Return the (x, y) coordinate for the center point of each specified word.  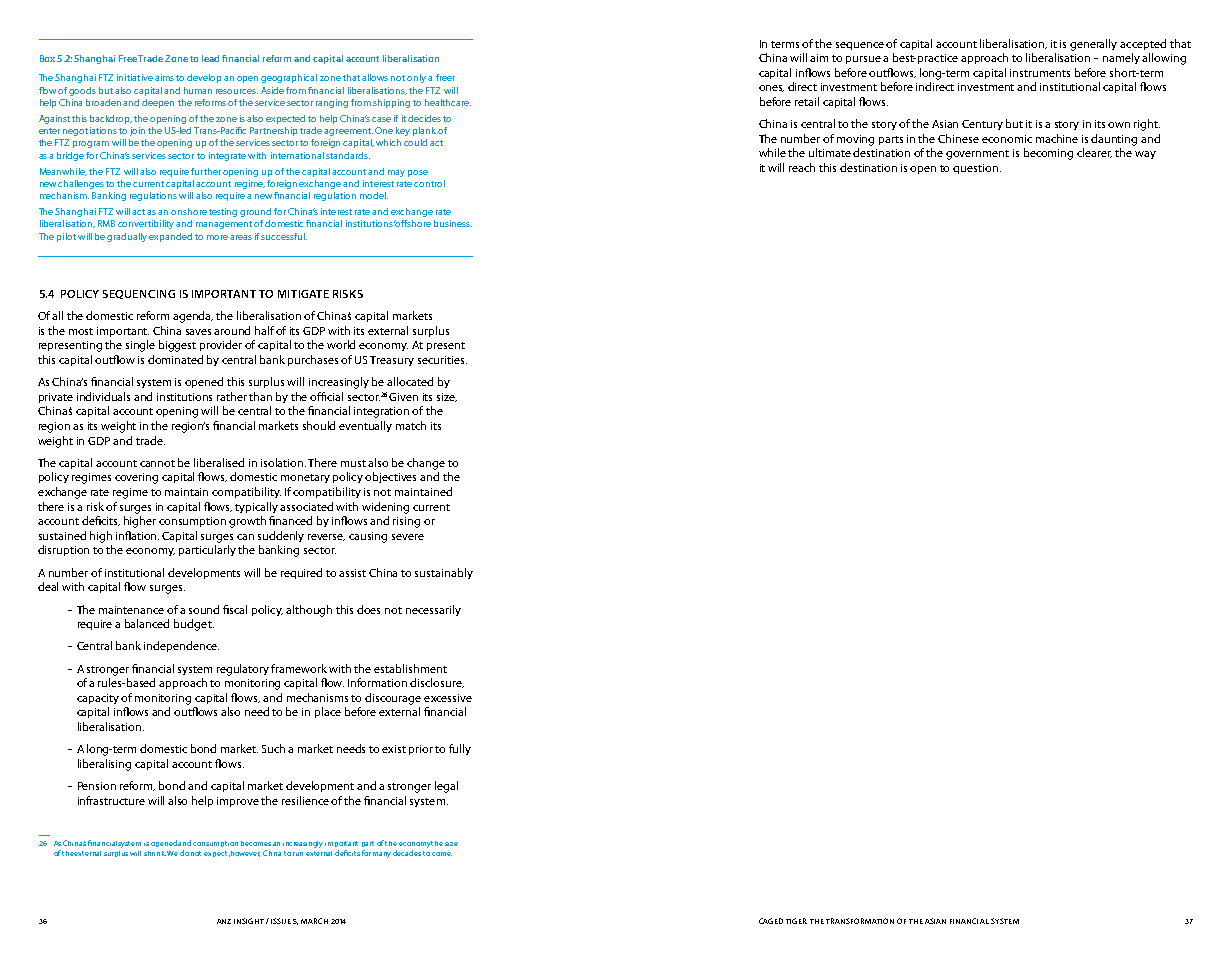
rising (406, 522)
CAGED (771, 921)
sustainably (444, 573)
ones (771, 88)
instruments (1040, 73)
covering (136, 478)
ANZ (224, 921)
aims (164, 77)
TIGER (796, 921)
